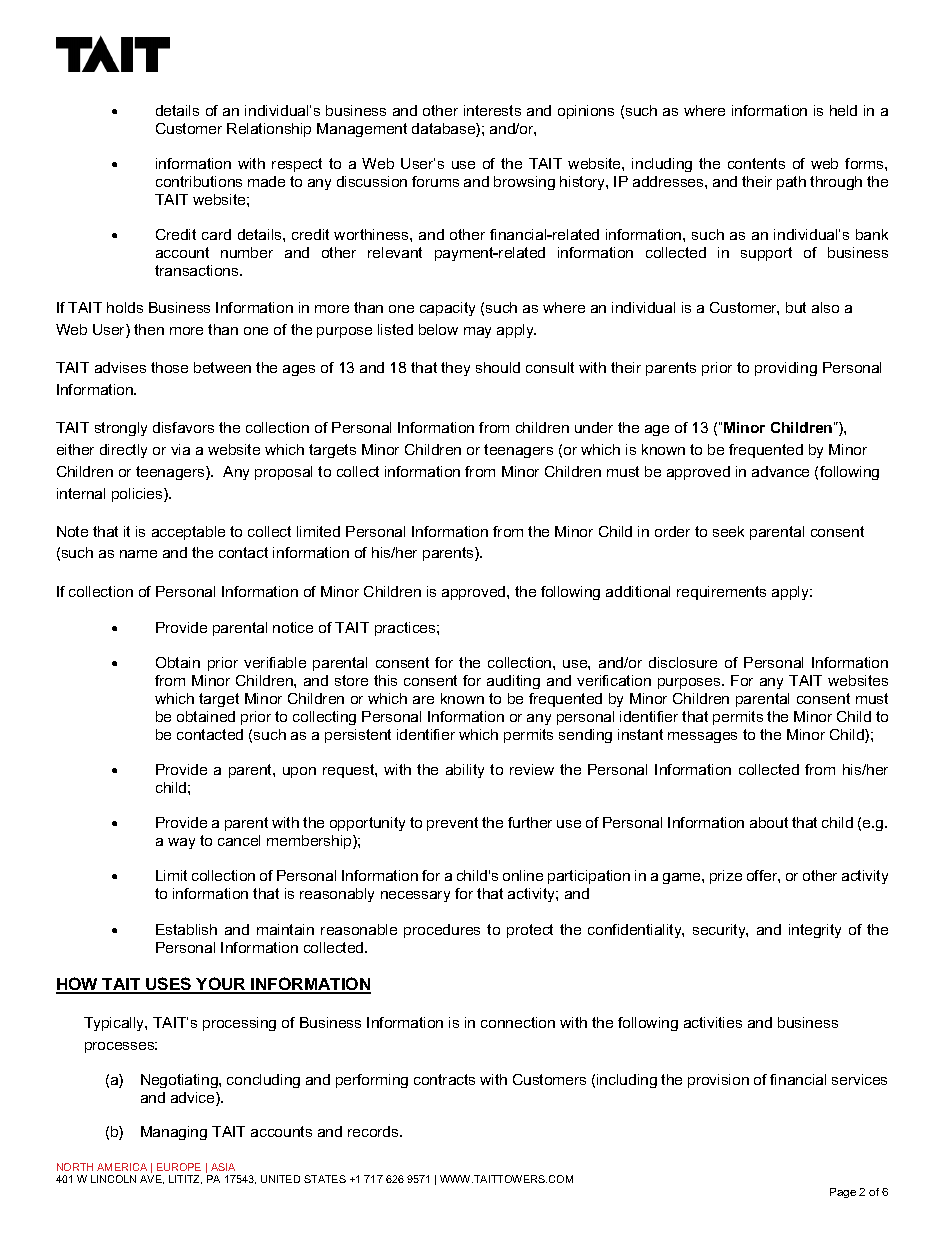 The height and width of the screenshot is (1233, 952). I want to click on contributions, so click(199, 181).
